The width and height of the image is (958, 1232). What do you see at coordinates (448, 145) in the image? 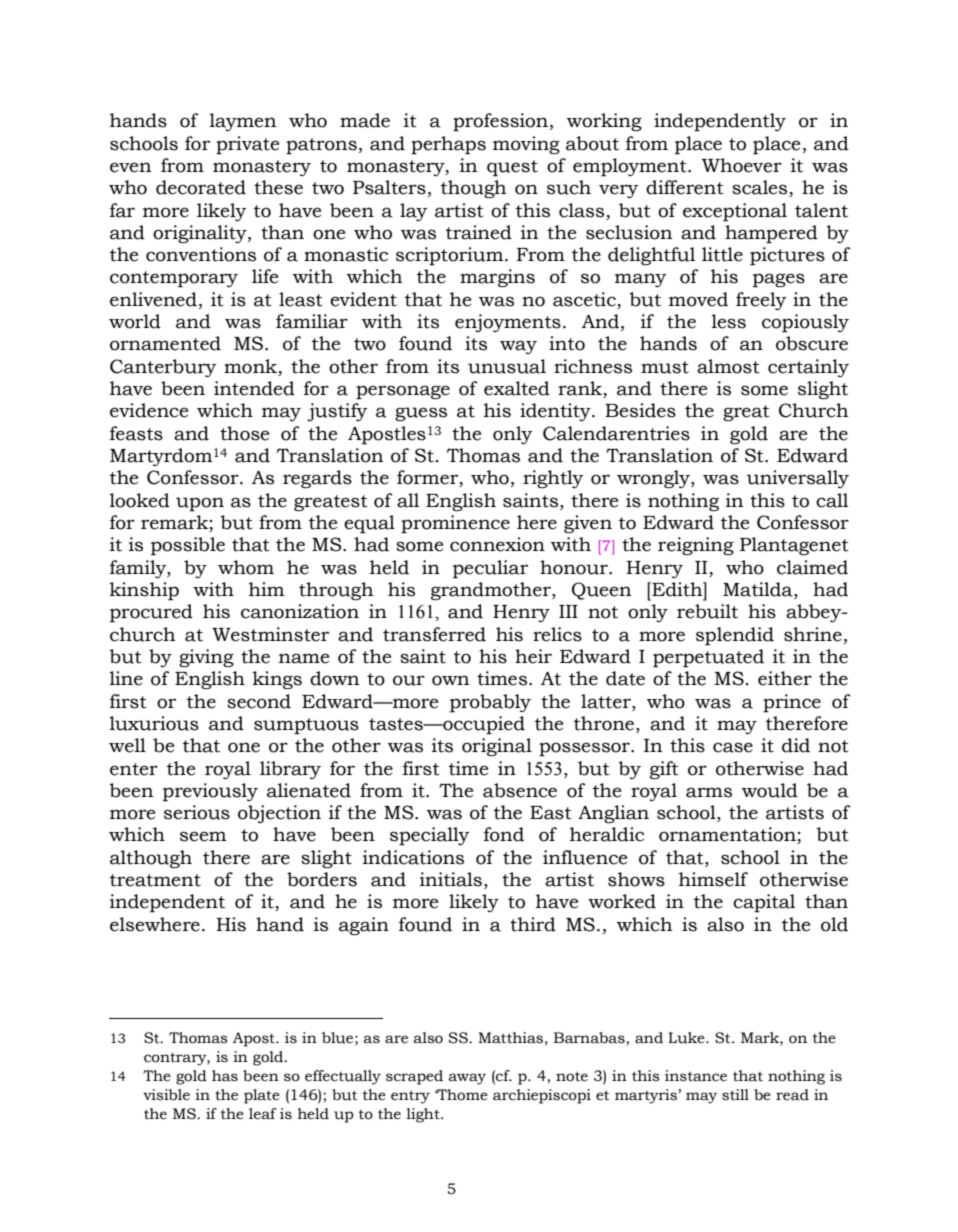
I see `perhaps` at bounding box center [448, 145].
